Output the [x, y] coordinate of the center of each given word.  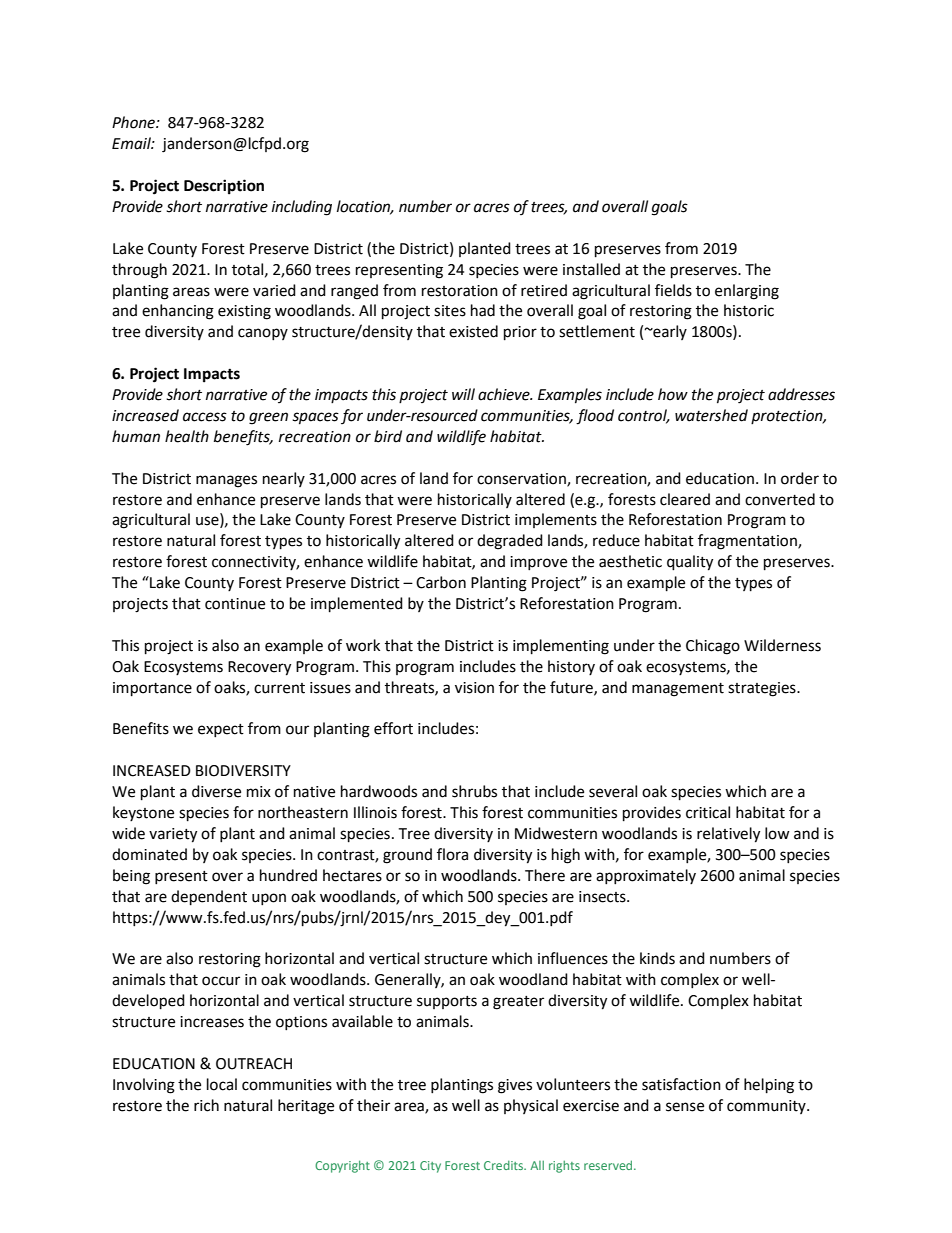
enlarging [747, 292]
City [430, 1167]
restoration [460, 291]
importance [152, 689]
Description [224, 187]
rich [206, 1105]
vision [474, 688]
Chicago [713, 647]
